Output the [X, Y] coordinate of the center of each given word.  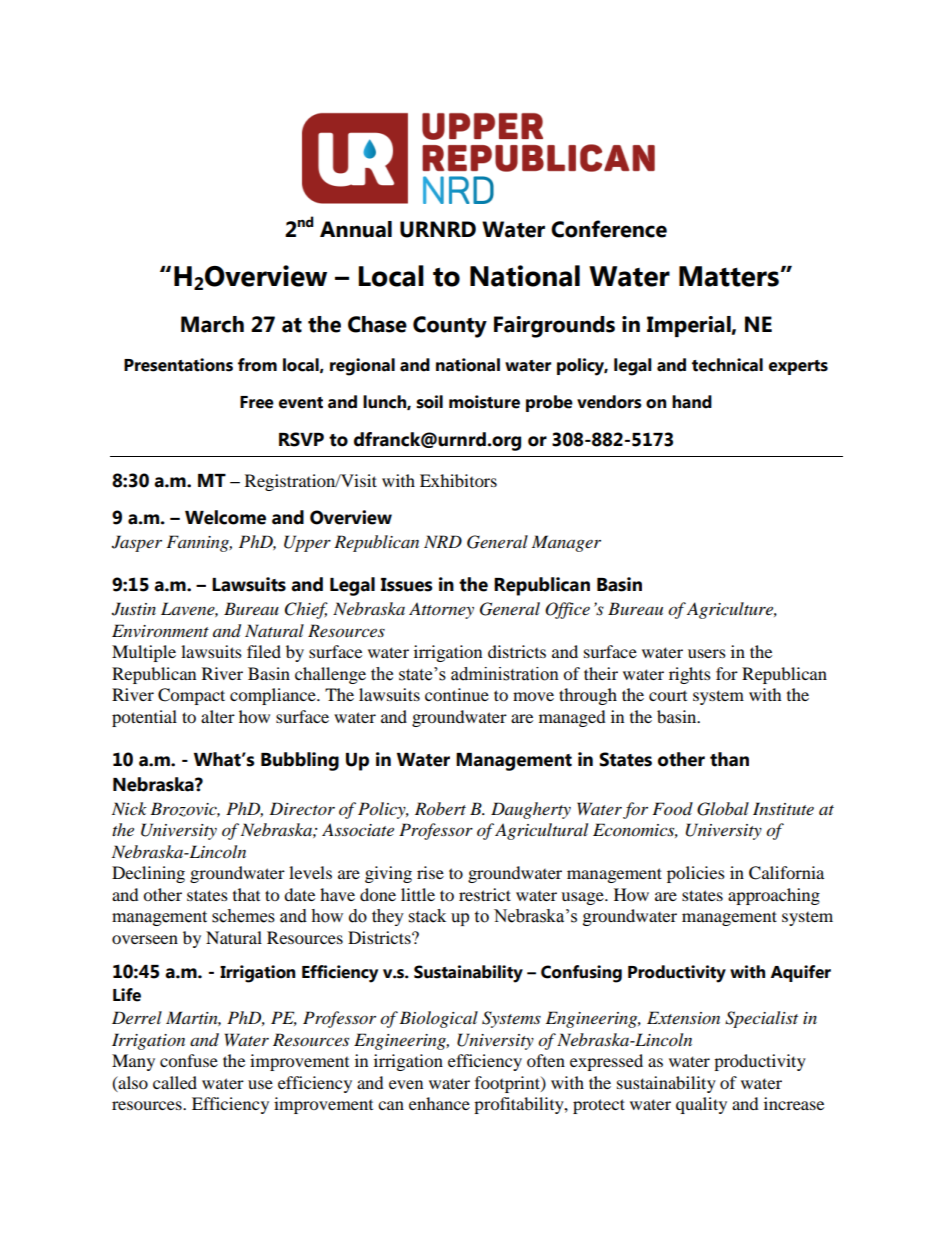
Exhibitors [458, 480]
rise [430, 872]
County [450, 327]
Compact [191, 696]
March [212, 324]
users [707, 653]
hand [692, 402]
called [175, 1082]
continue [457, 694]
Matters [729, 276]
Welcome [225, 517]
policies [696, 874]
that [246, 894]
